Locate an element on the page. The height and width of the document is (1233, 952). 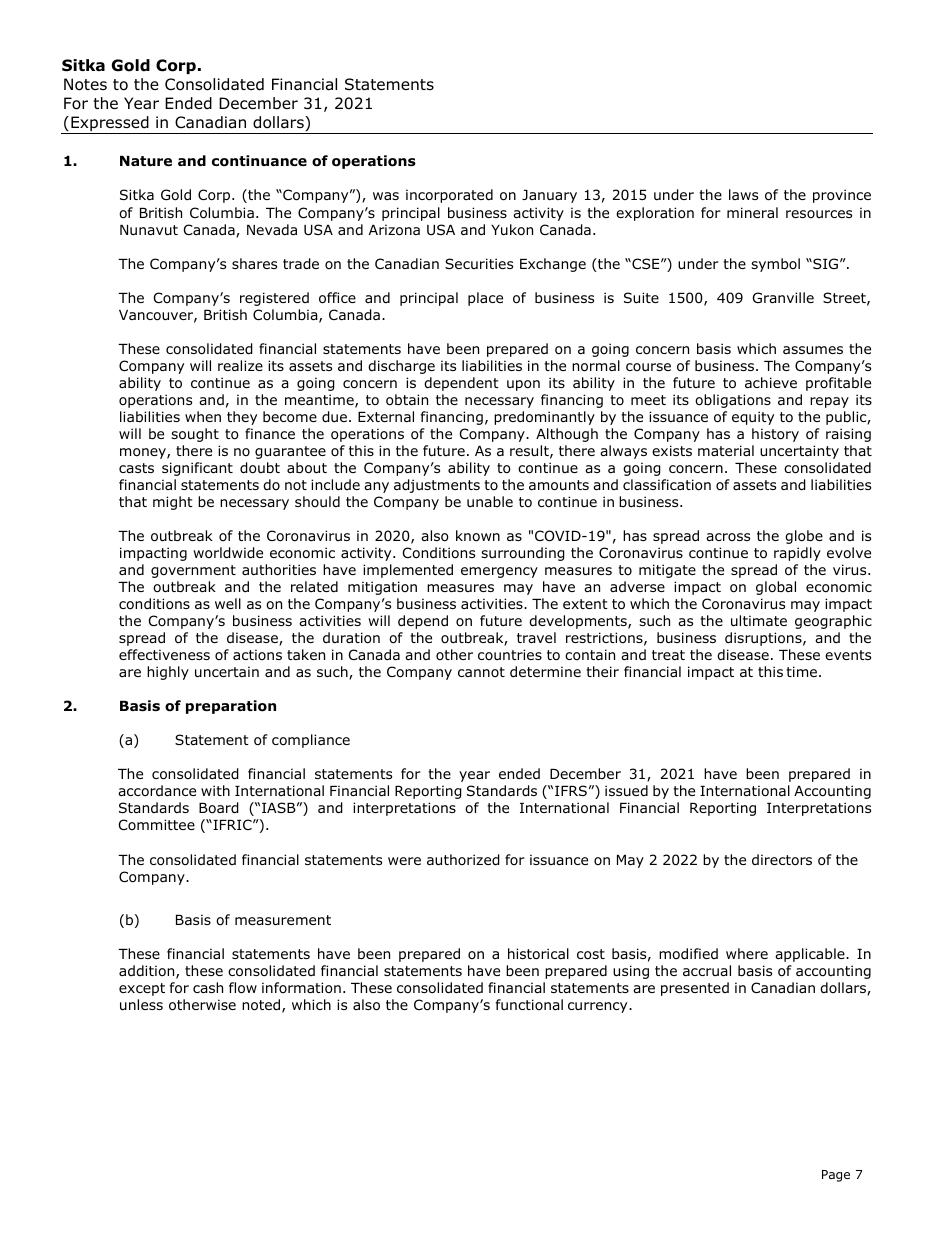
functional is located at coordinates (529, 1004).
